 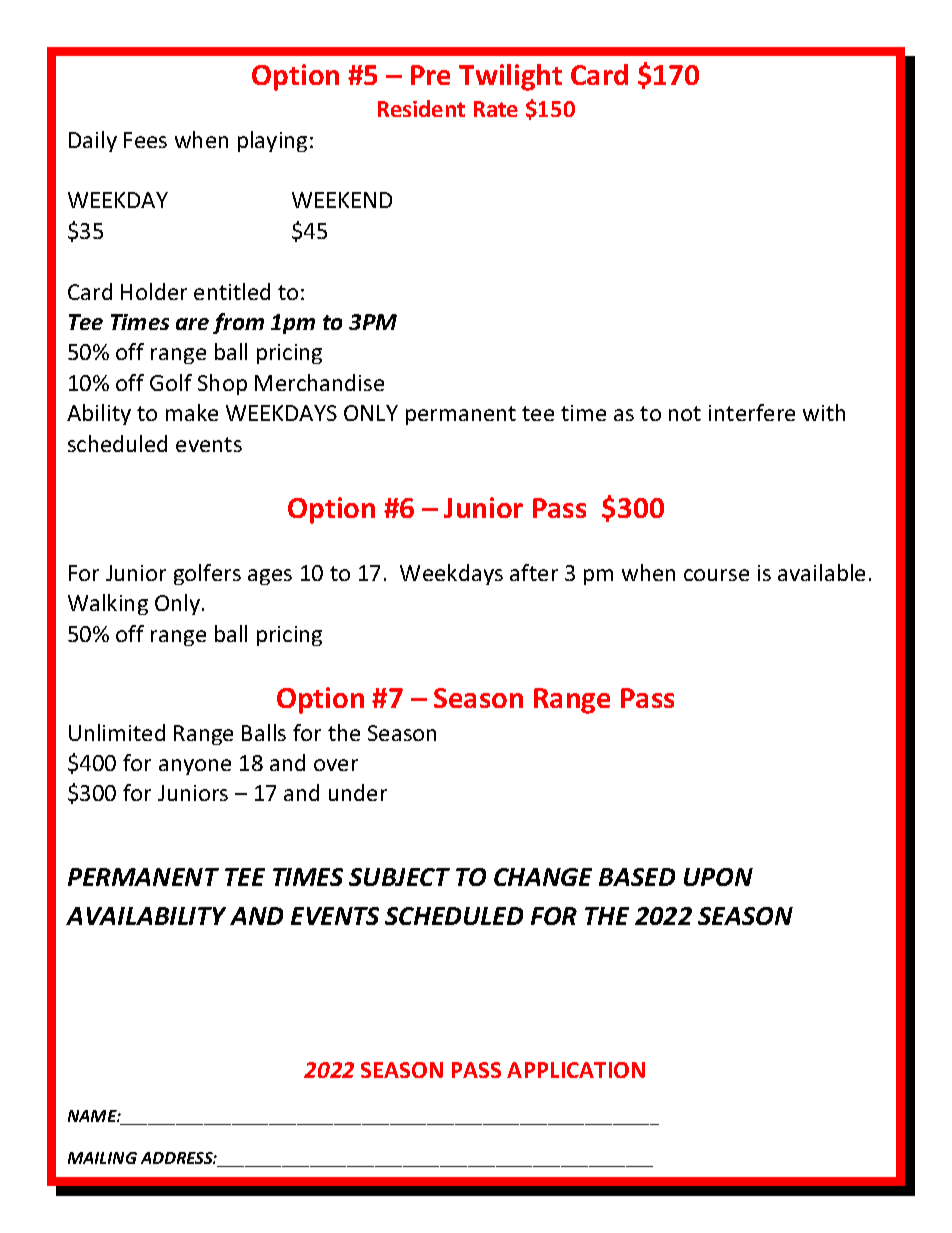 I want to click on UPON, so click(x=718, y=877).
